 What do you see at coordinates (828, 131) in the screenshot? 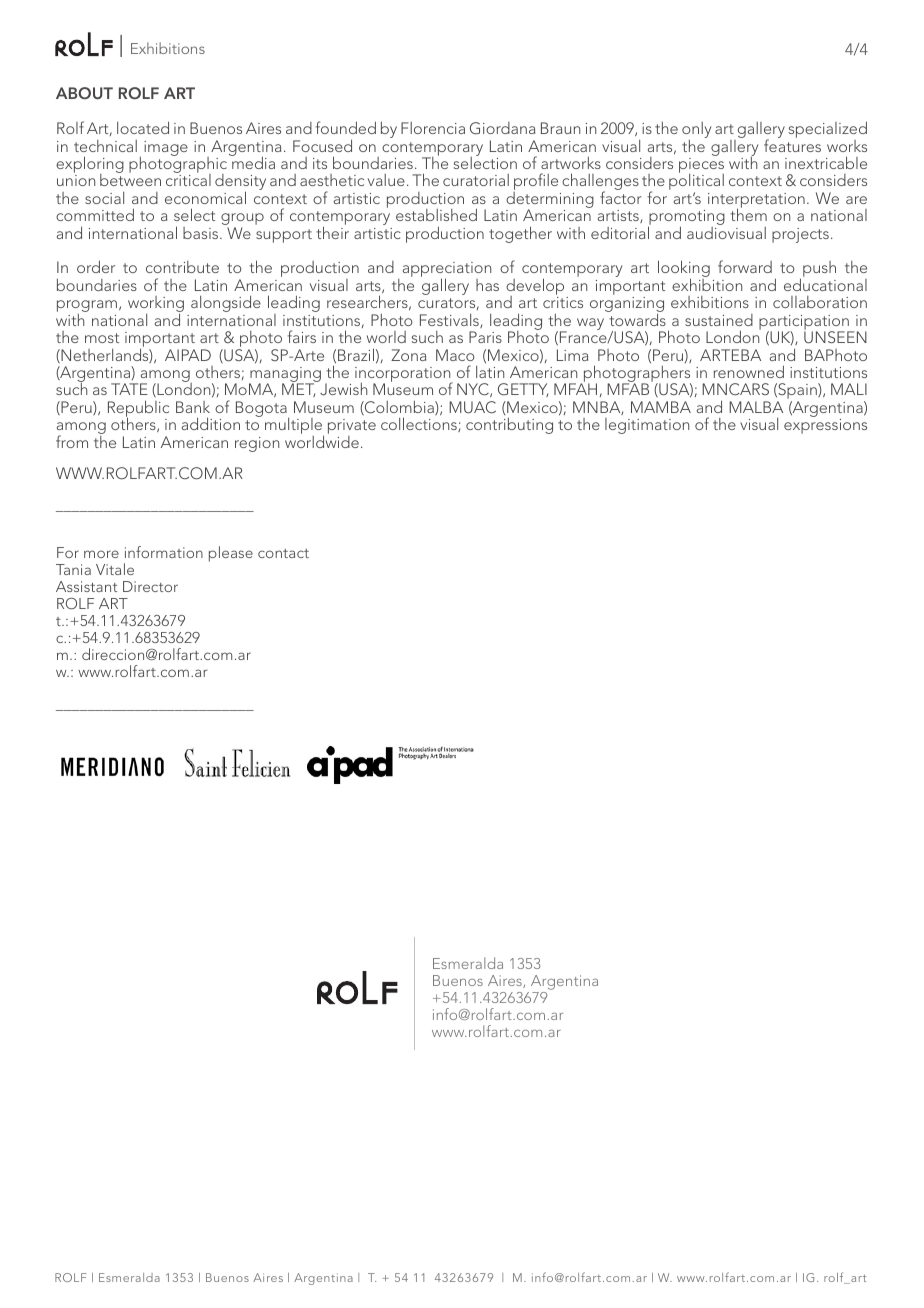
I see `specialized` at bounding box center [828, 131].
